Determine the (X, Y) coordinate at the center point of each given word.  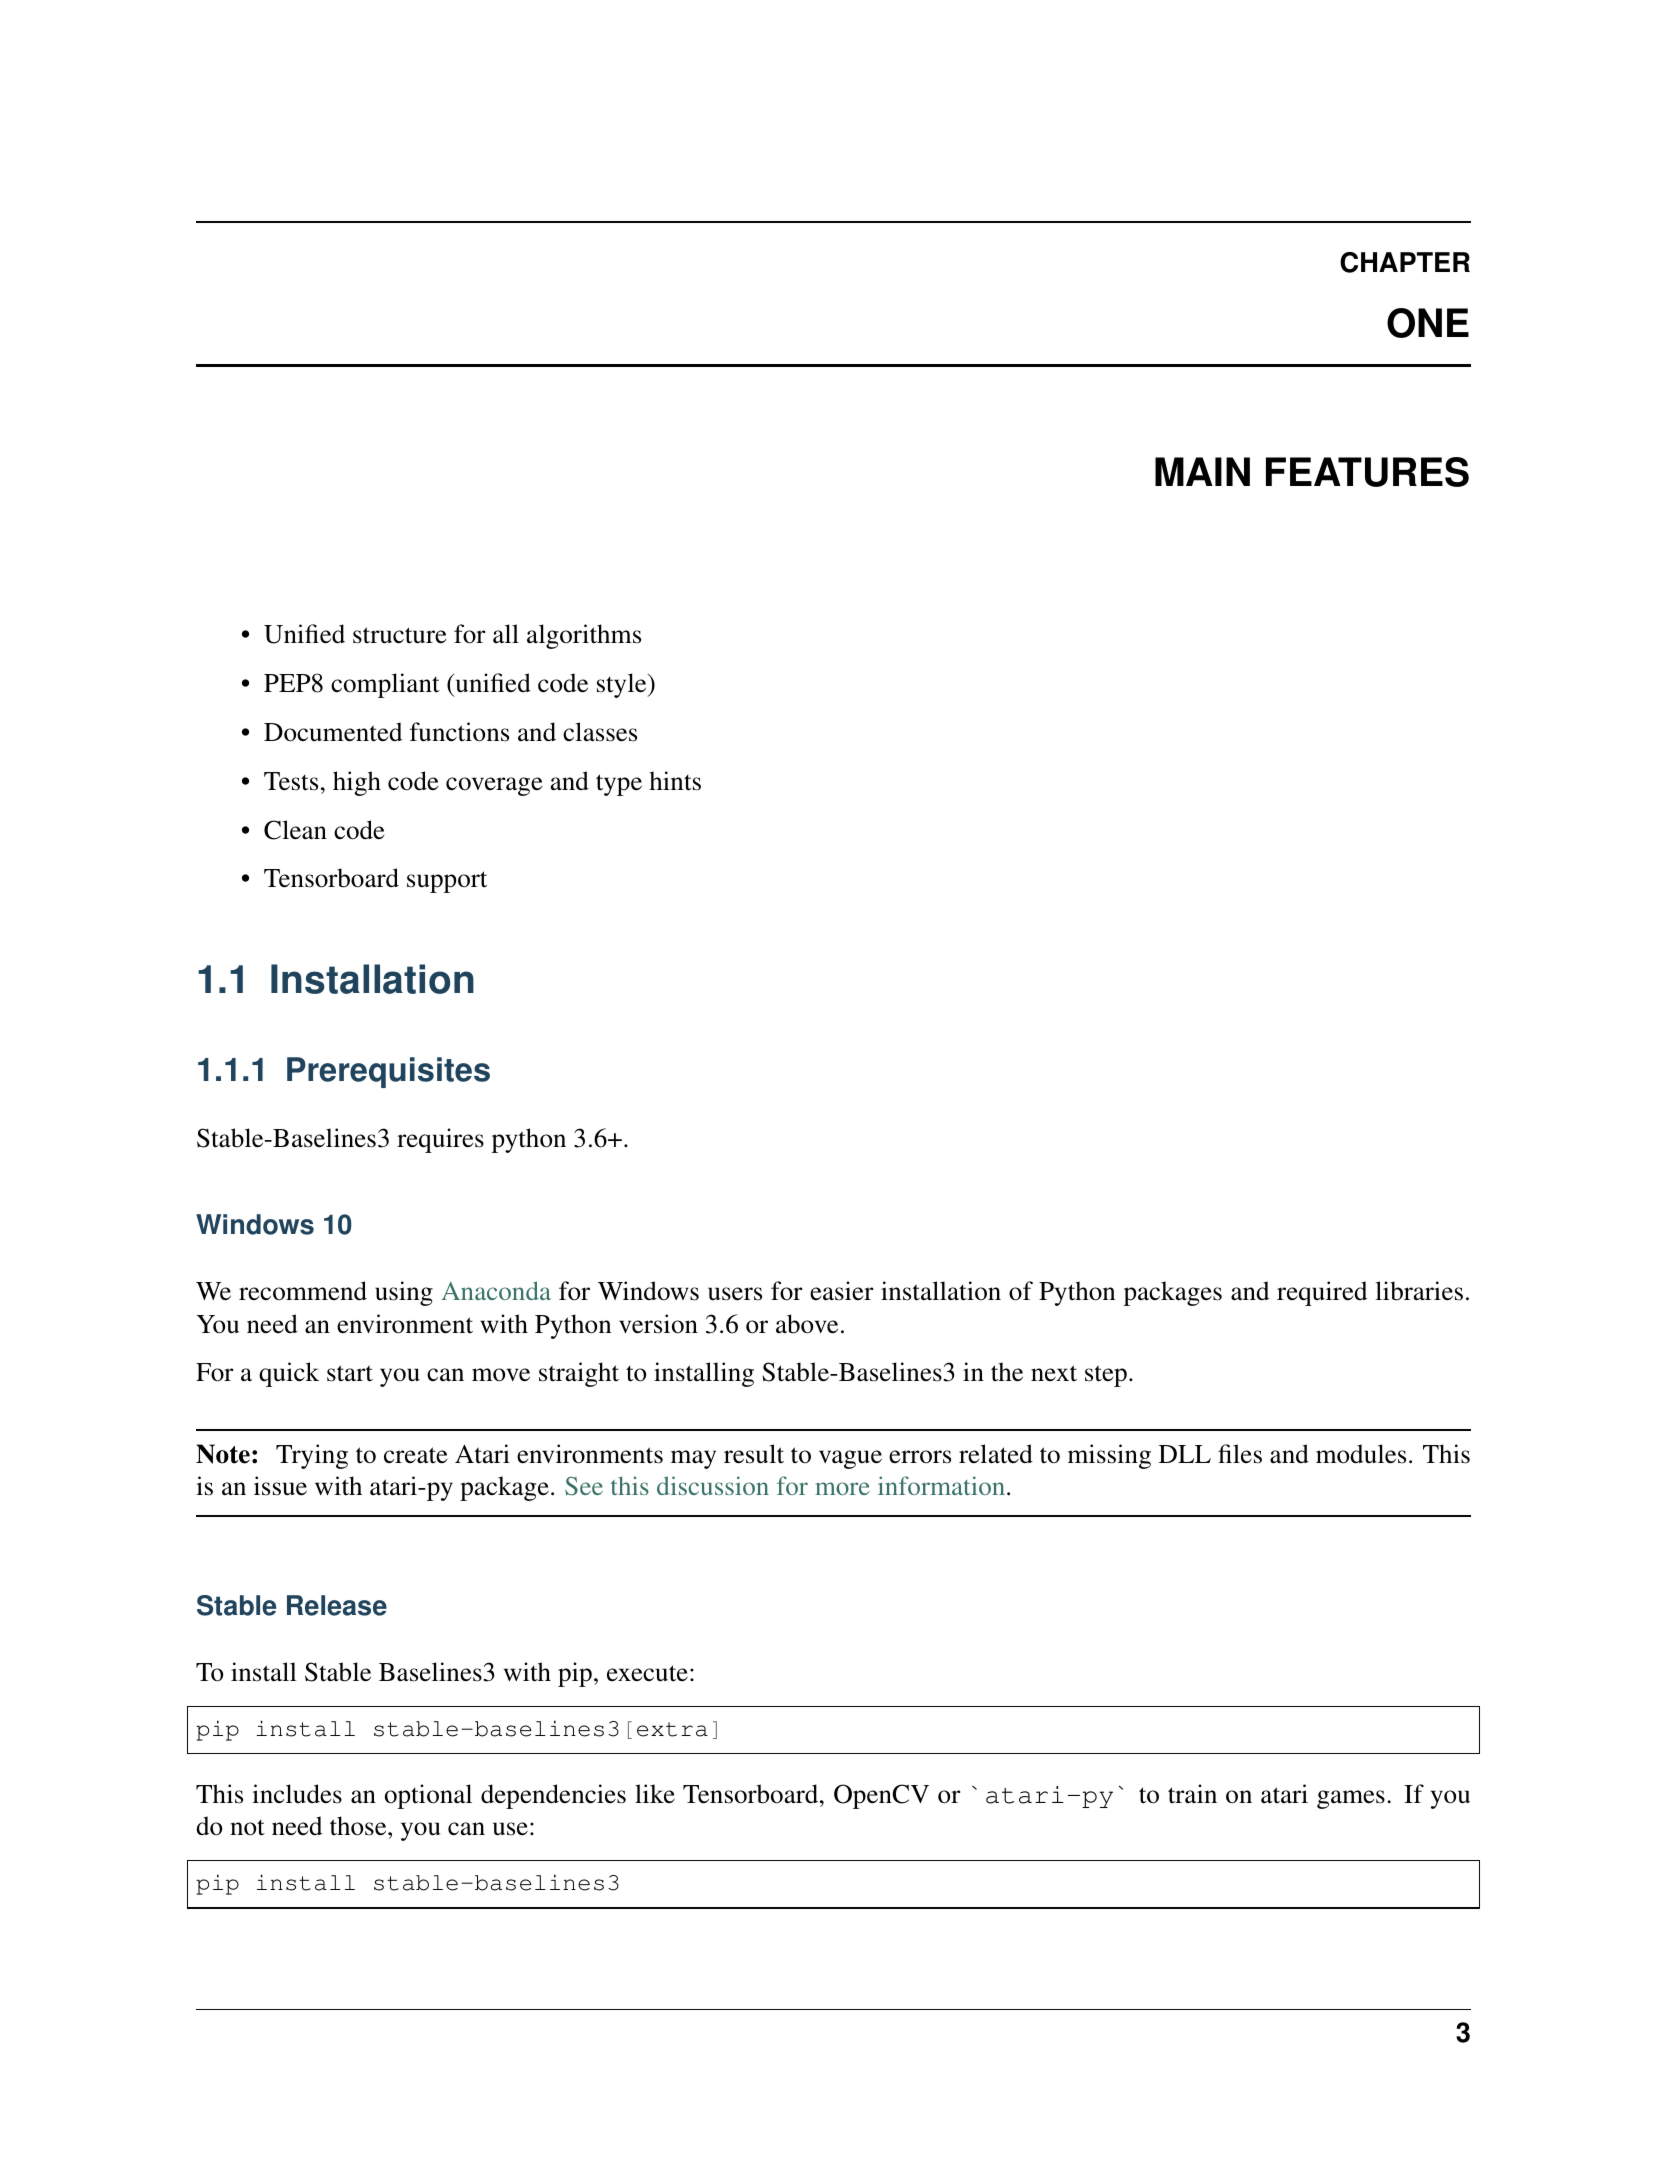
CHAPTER (1405, 262)
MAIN (1202, 471)
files (1240, 1454)
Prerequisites (388, 1072)
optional (428, 1796)
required (1322, 1293)
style (623, 685)
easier (841, 1291)
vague (850, 1459)
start (350, 1373)
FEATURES (1367, 472)
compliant (385, 685)
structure (399, 635)
